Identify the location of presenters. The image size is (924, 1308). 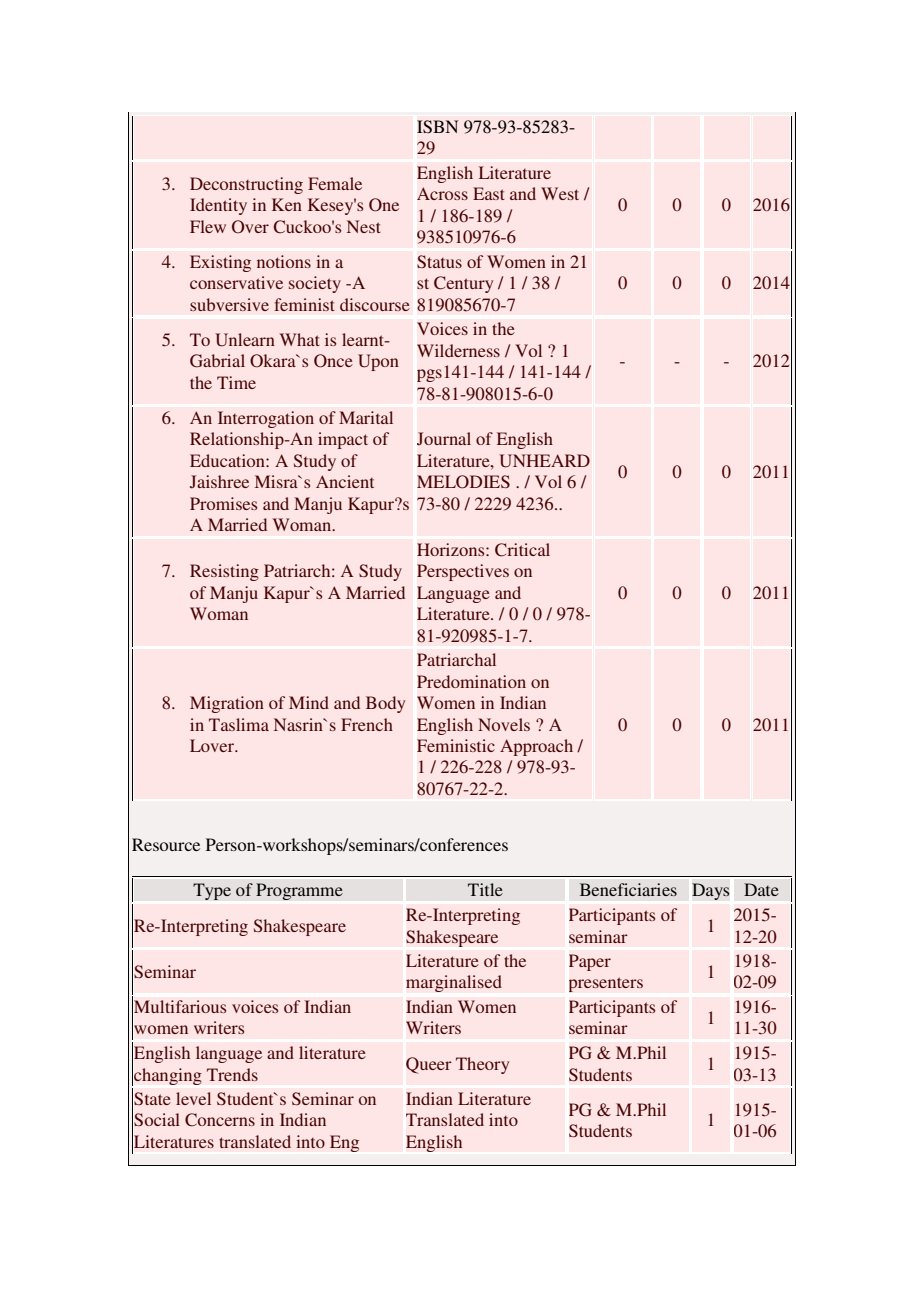
(606, 984).
